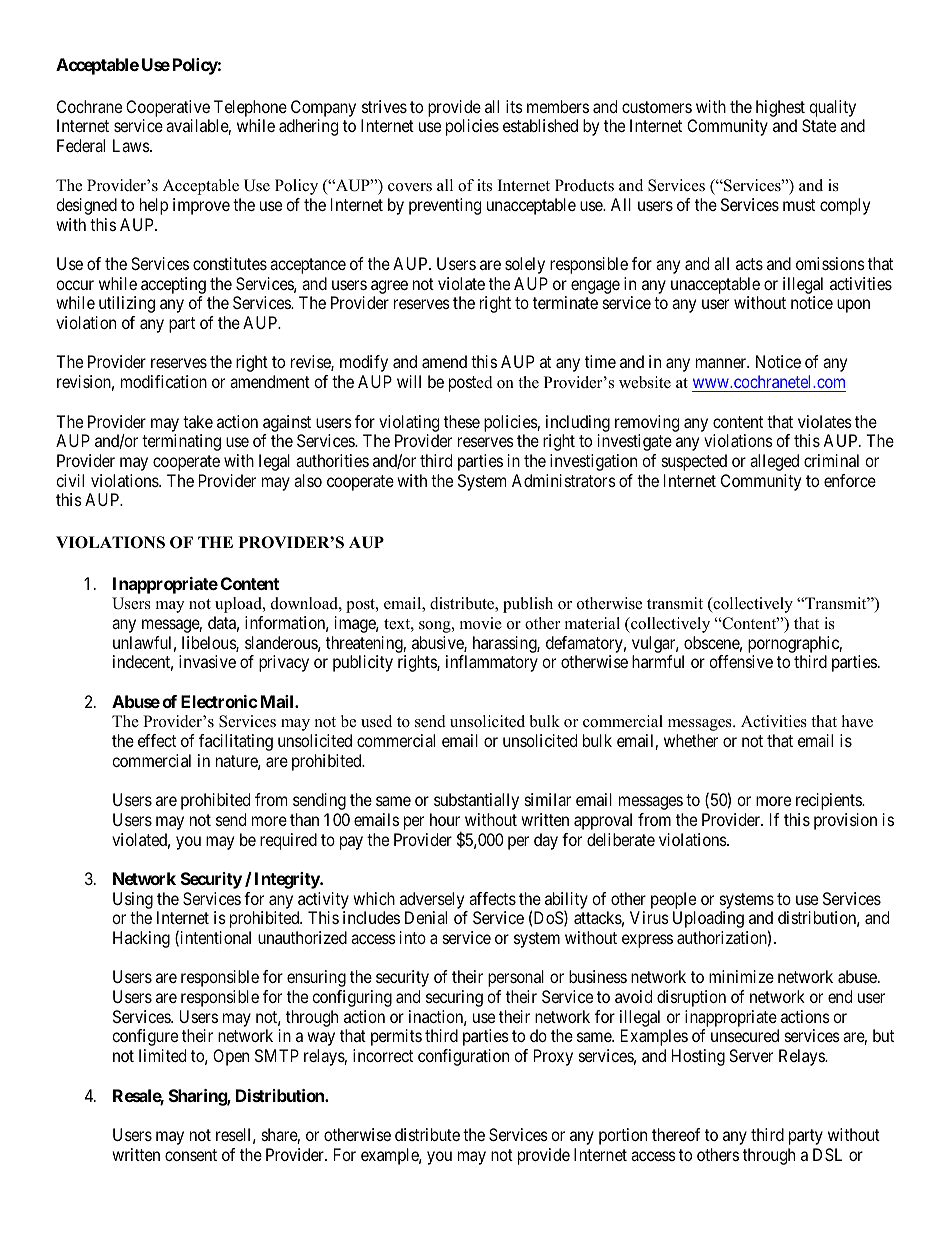  Describe the element at coordinates (181, 442) in the screenshot. I see `terminating` at that location.
